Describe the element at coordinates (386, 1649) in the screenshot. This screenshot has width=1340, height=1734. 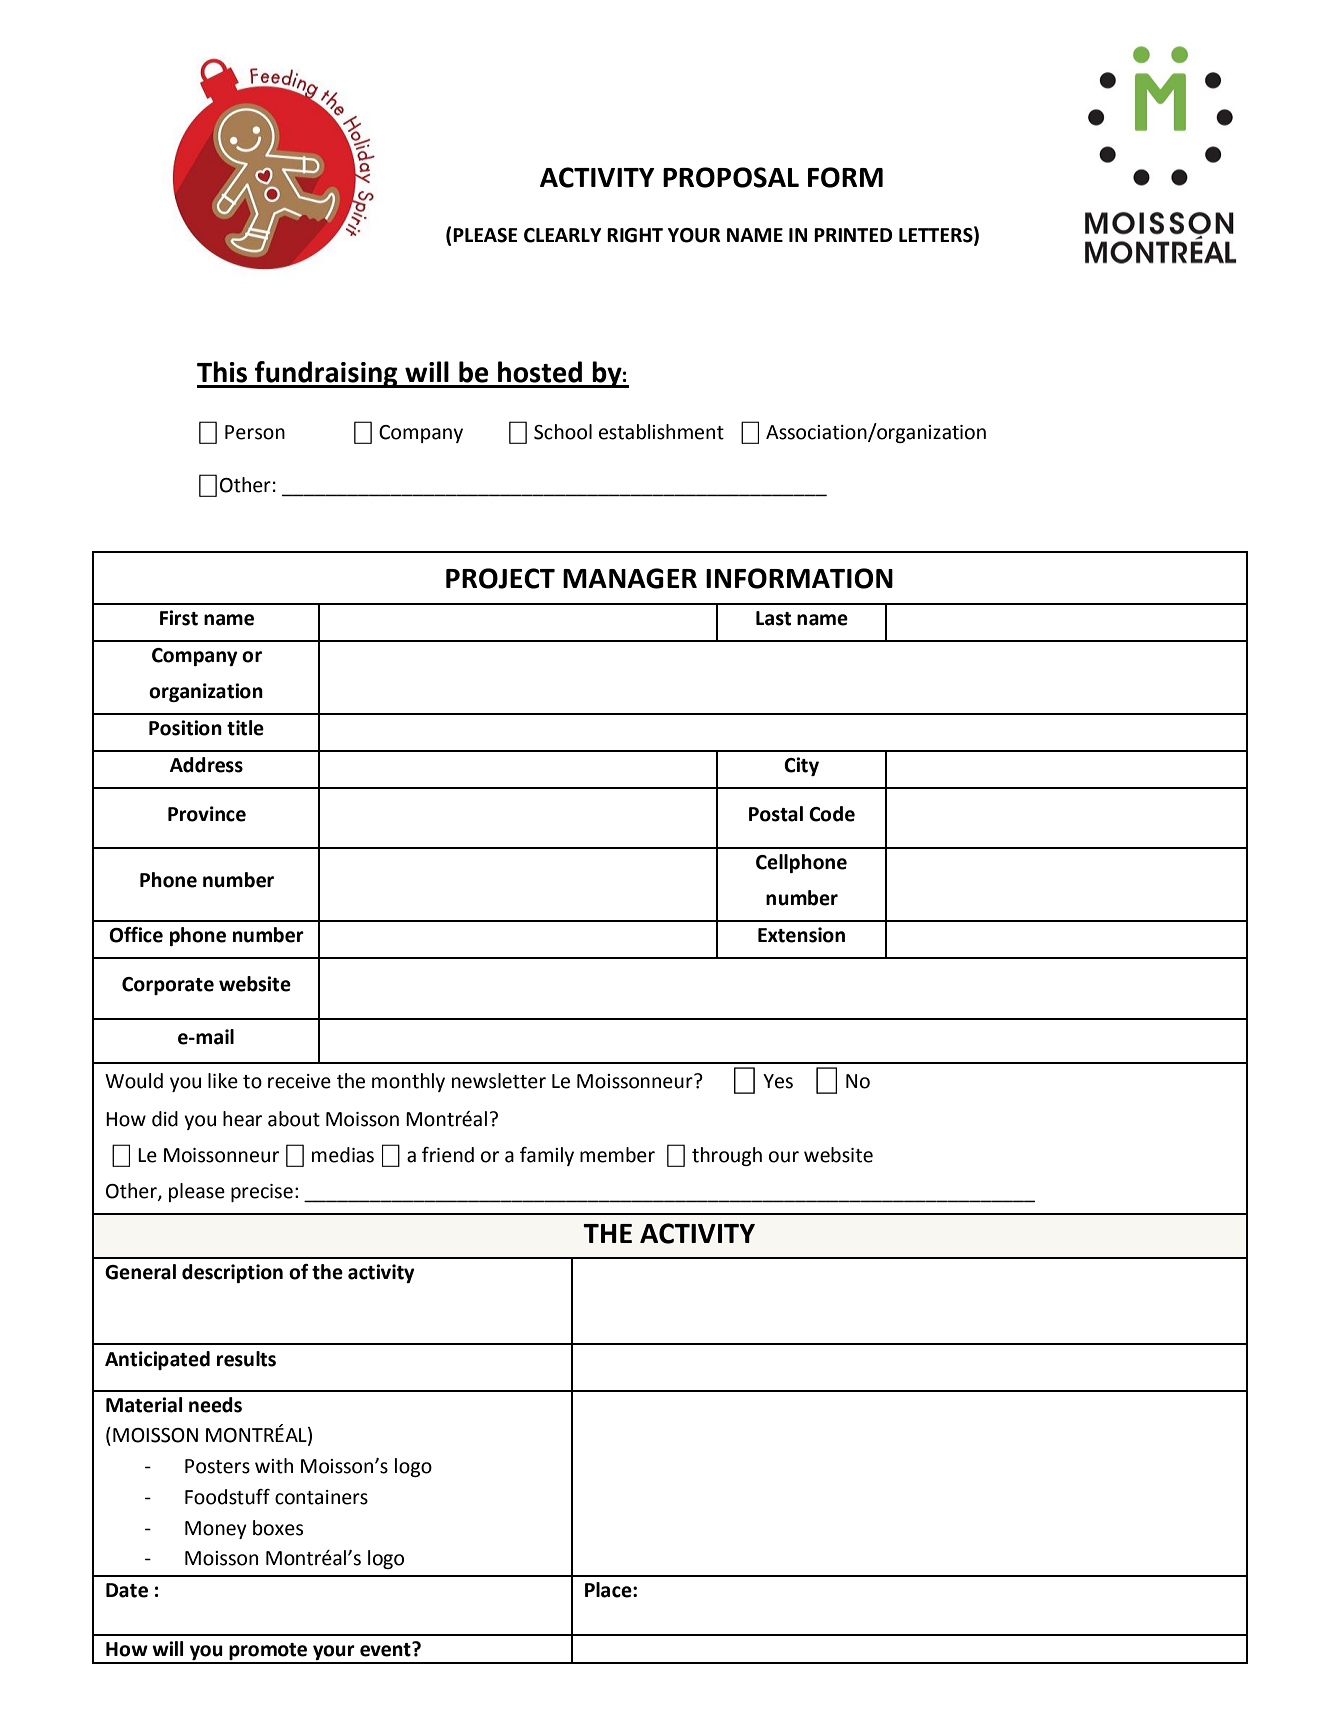
I see `event` at that location.
